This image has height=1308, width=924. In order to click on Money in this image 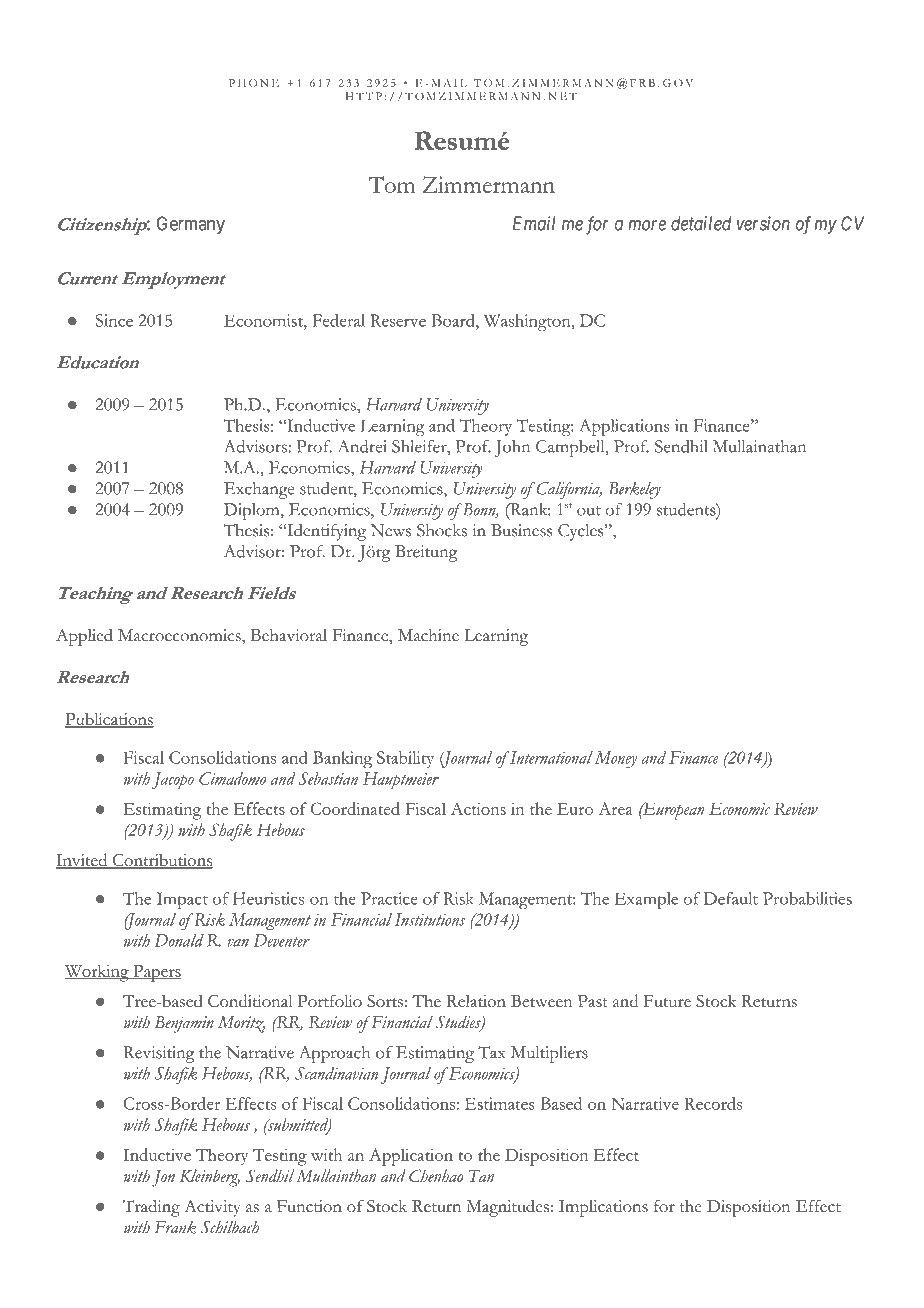, I will do `click(616, 759)`.
